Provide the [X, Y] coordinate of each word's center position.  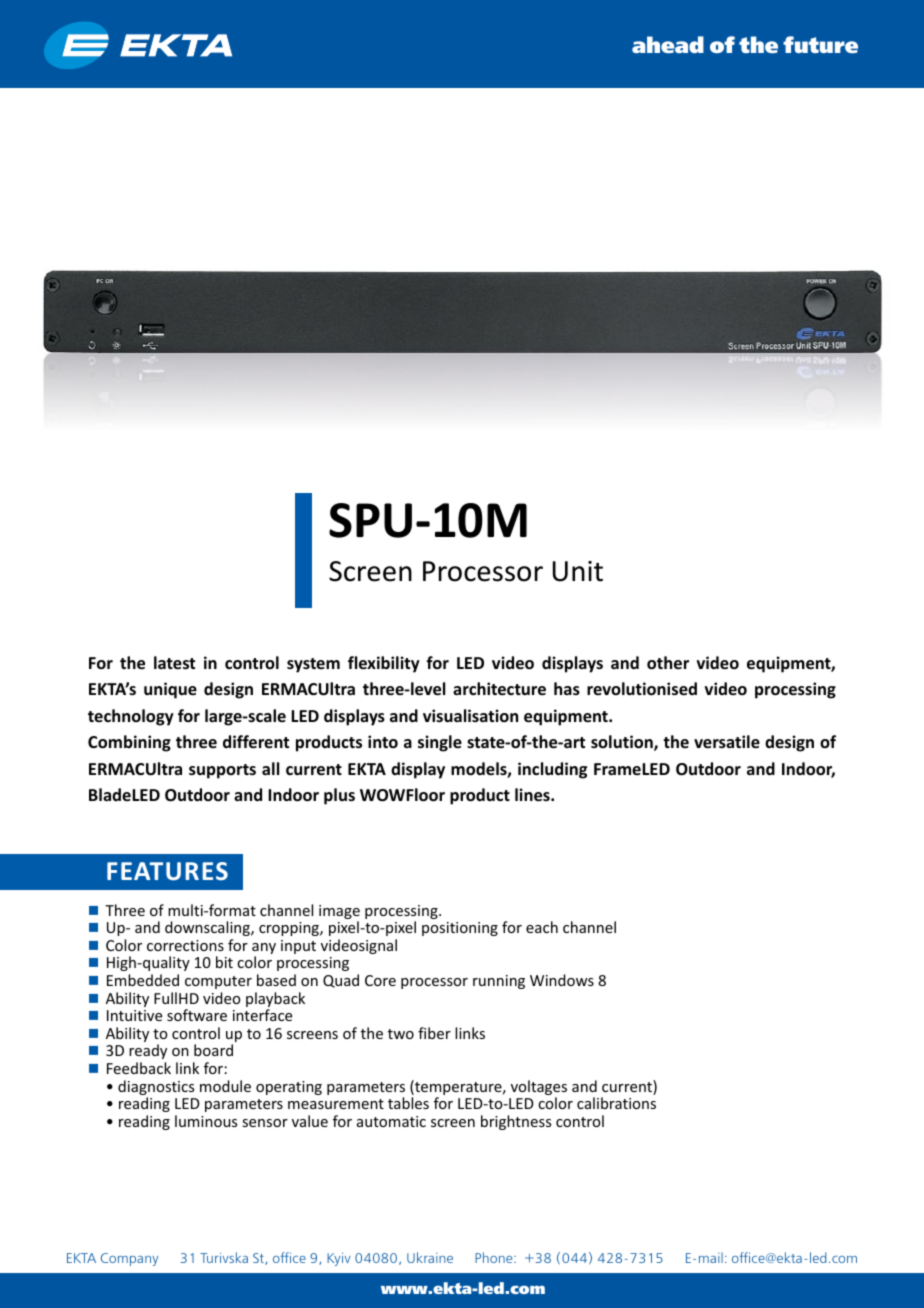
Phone [495, 1257]
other [668, 663]
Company [129, 1259]
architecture [499, 689]
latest [174, 663]
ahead [668, 44]
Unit [578, 571]
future [820, 44]
